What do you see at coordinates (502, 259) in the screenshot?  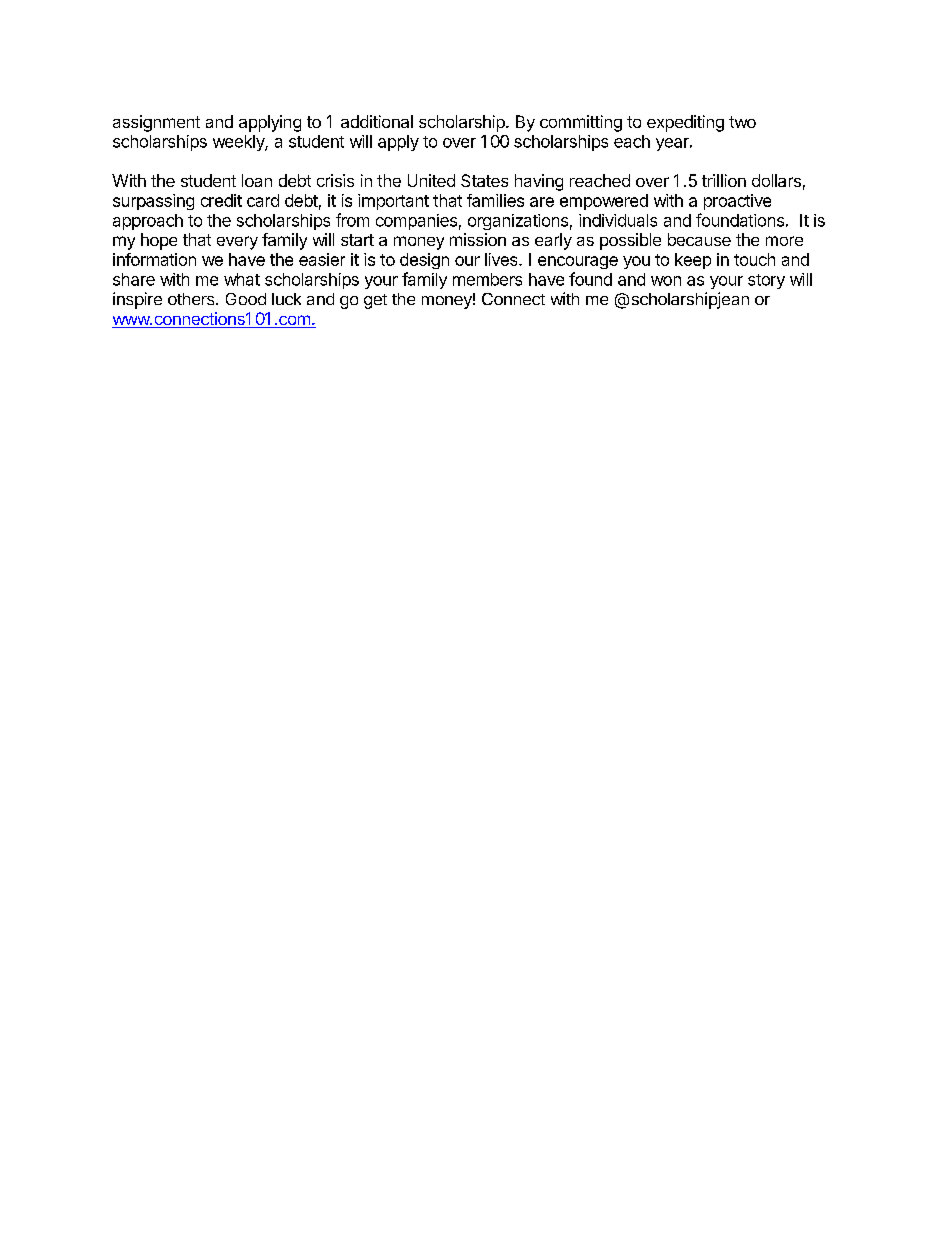 I see `lives` at bounding box center [502, 259].
